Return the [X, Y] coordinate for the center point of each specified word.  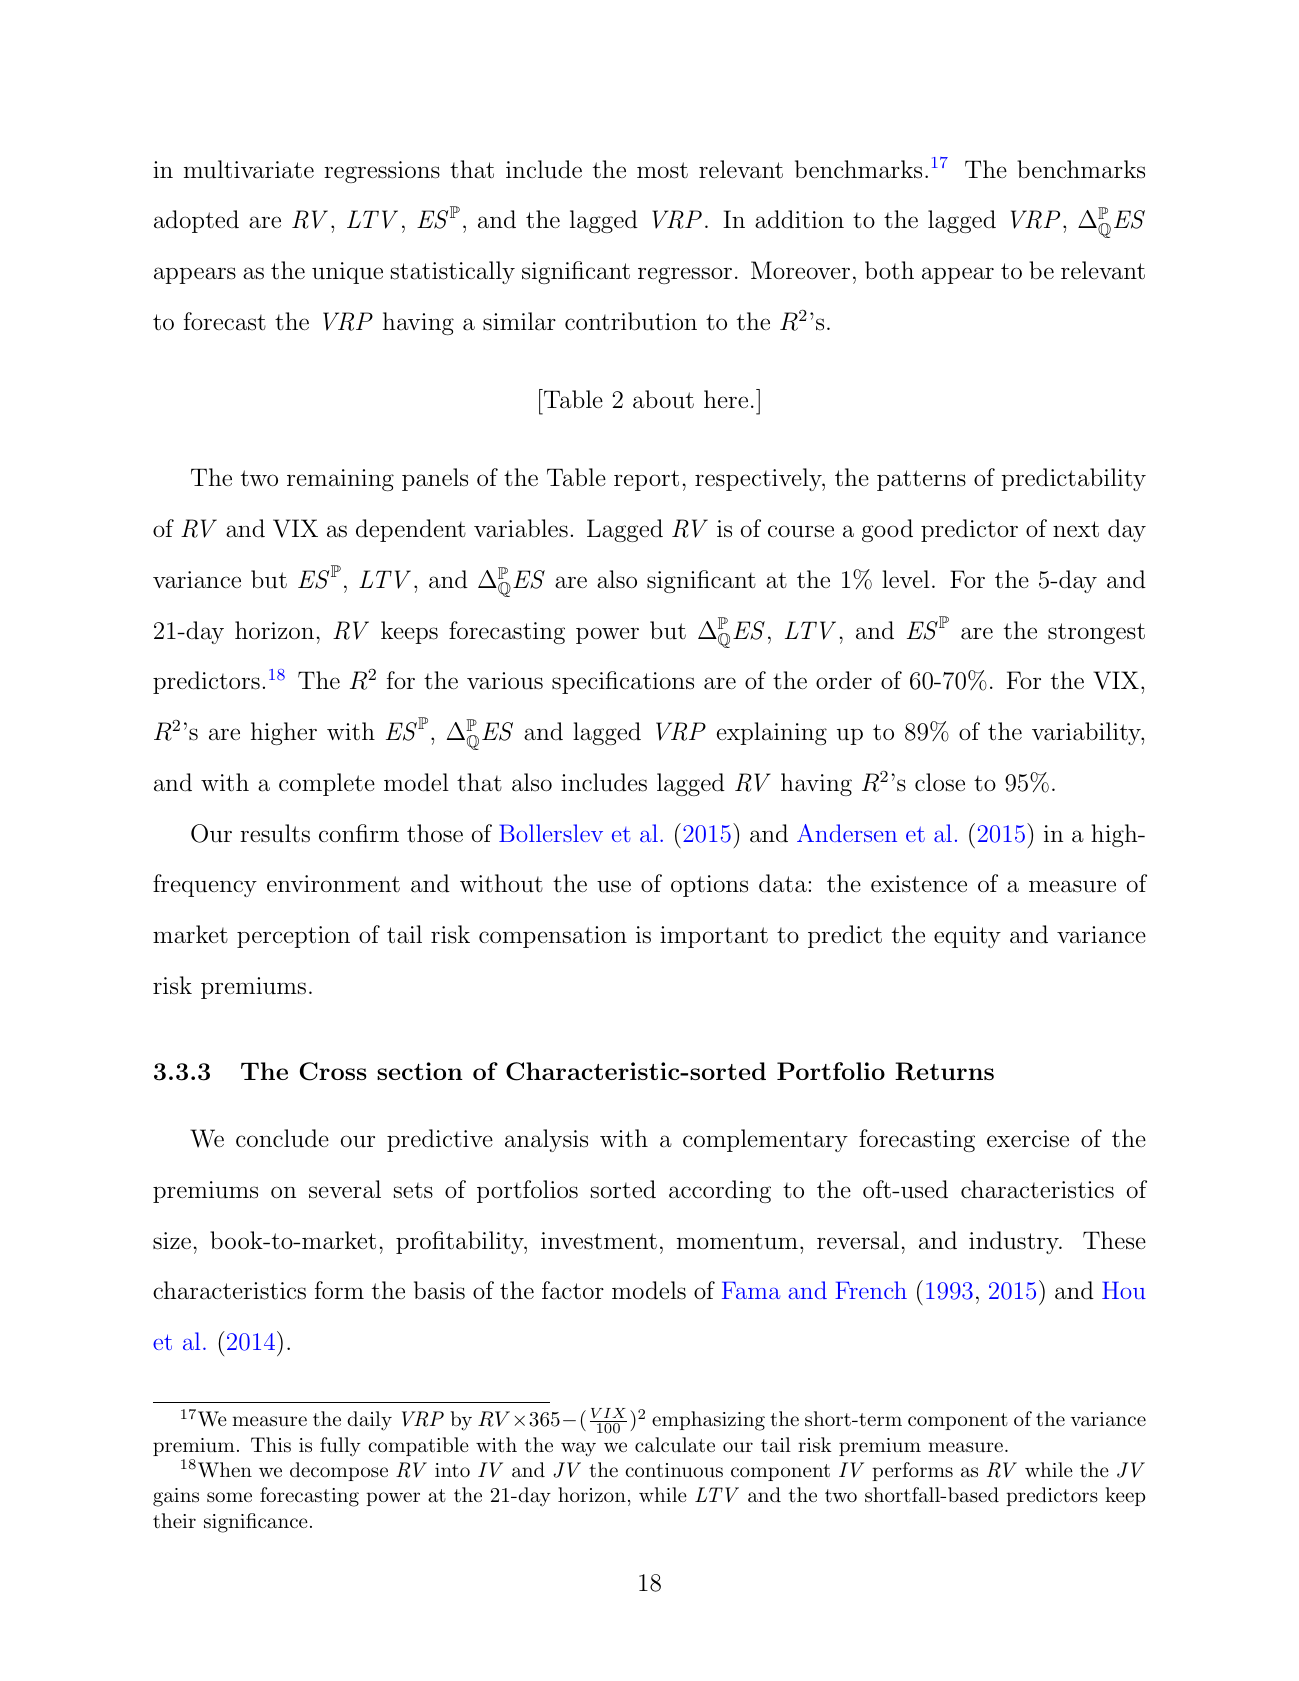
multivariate [249, 169]
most [662, 170]
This [271, 1445]
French [871, 1290]
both [889, 270]
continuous [674, 1470]
